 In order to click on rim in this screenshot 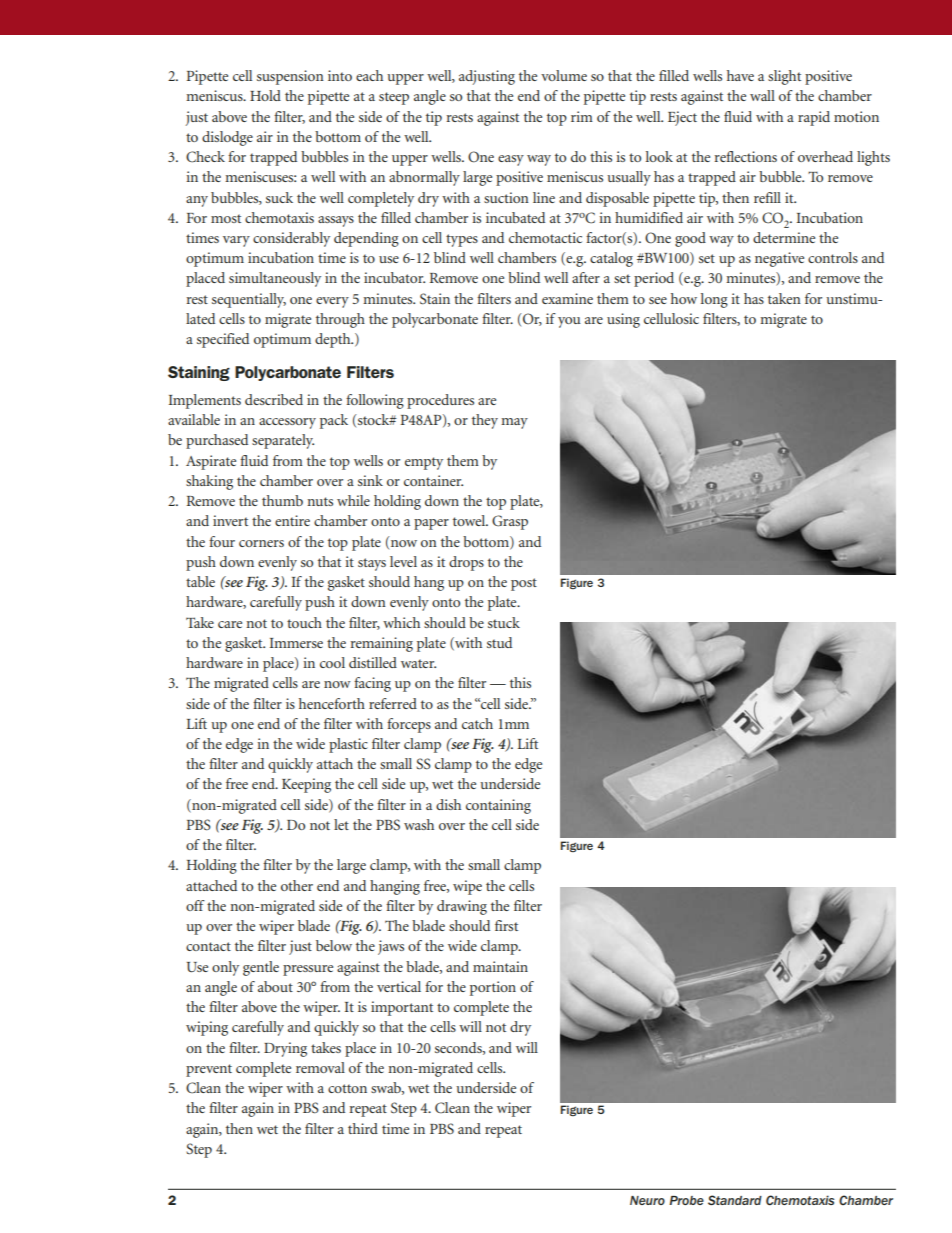, I will do `click(582, 116)`.
